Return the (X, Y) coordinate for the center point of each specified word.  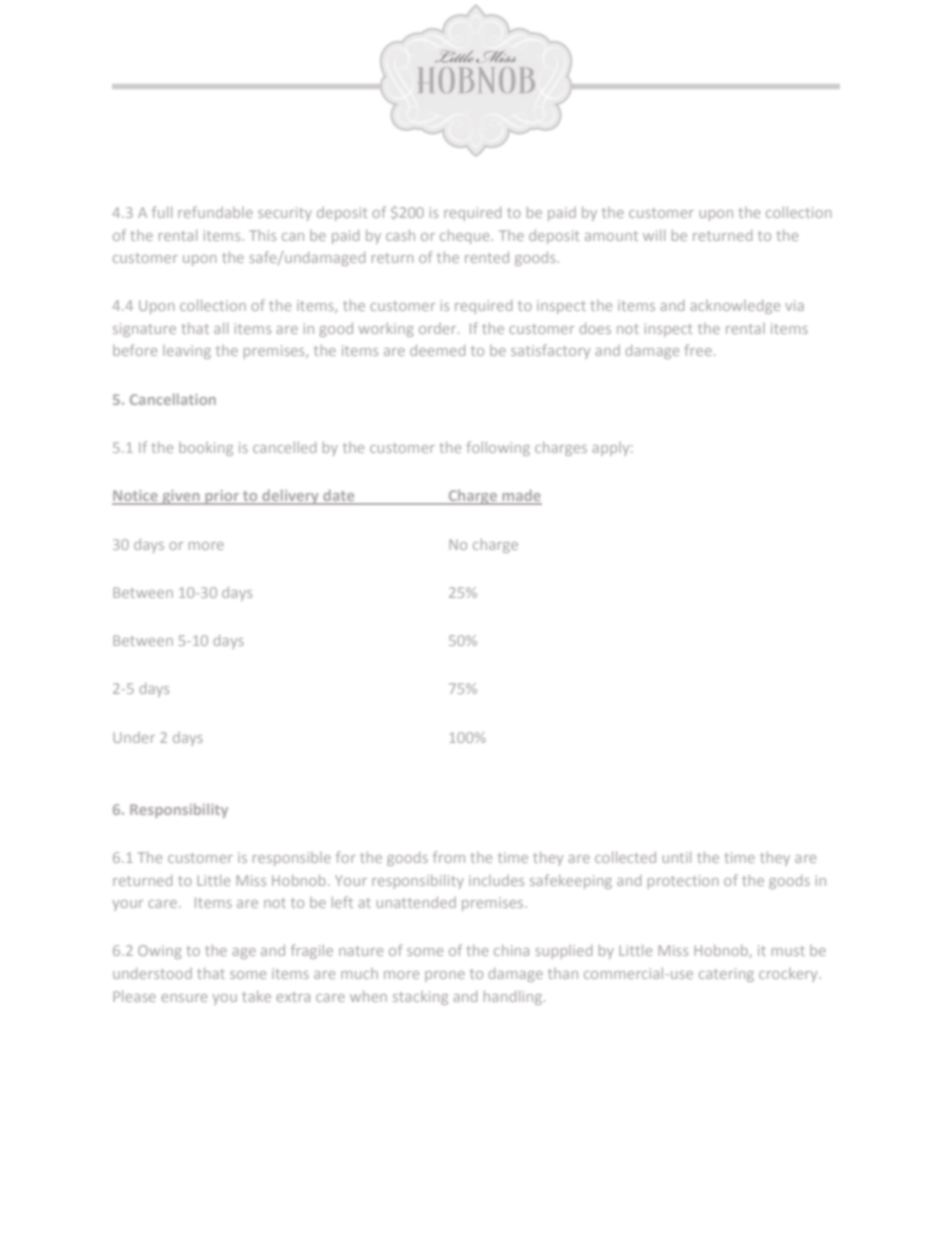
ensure (184, 998)
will (654, 235)
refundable (215, 212)
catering (726, 975)
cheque (466, 237)
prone (445, 976)
